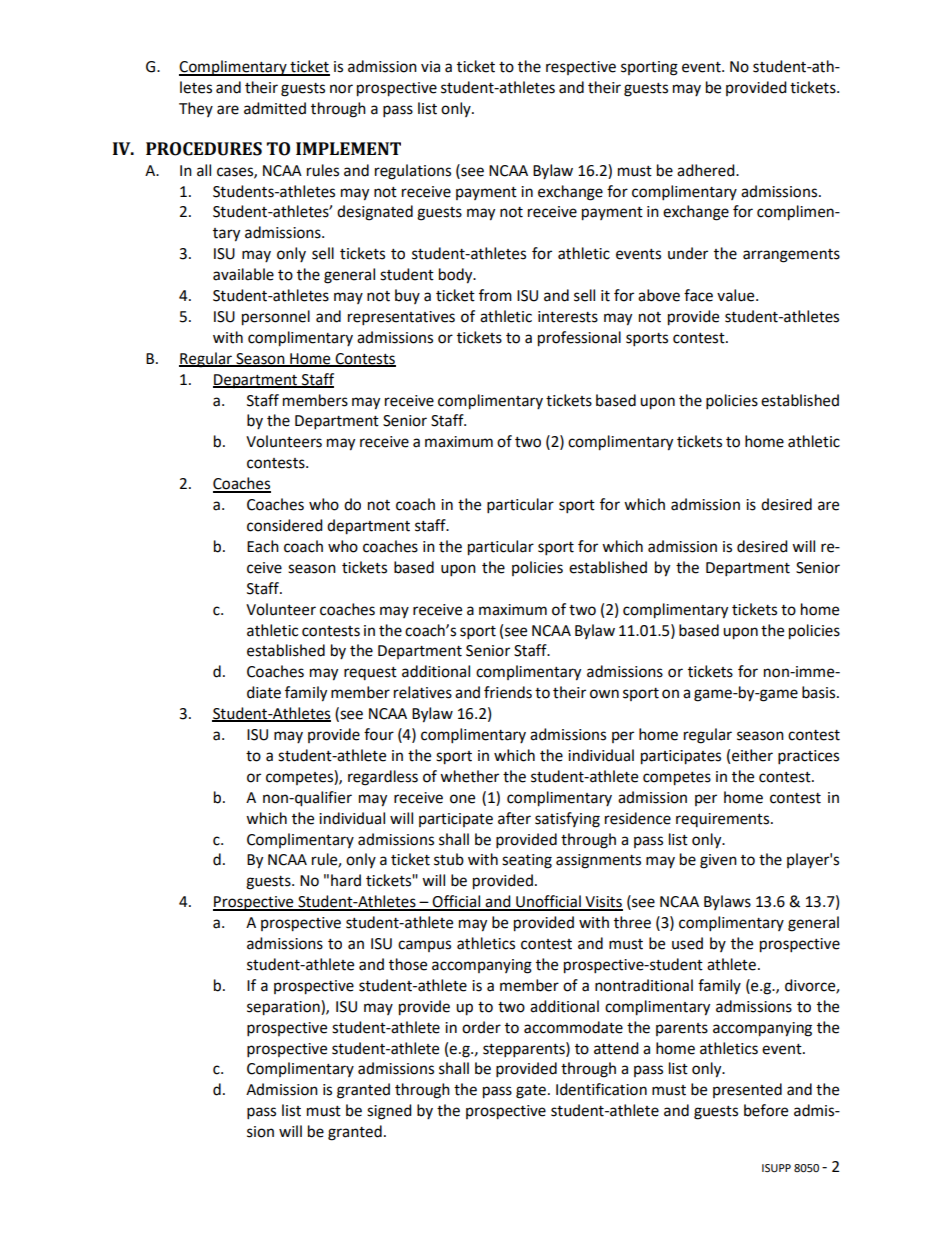 This screenshot has width=952, height=1233. What do you see at coordinates (275, 108) in the screenshot?
I see `admitted` at bounding box center [275, 108].
